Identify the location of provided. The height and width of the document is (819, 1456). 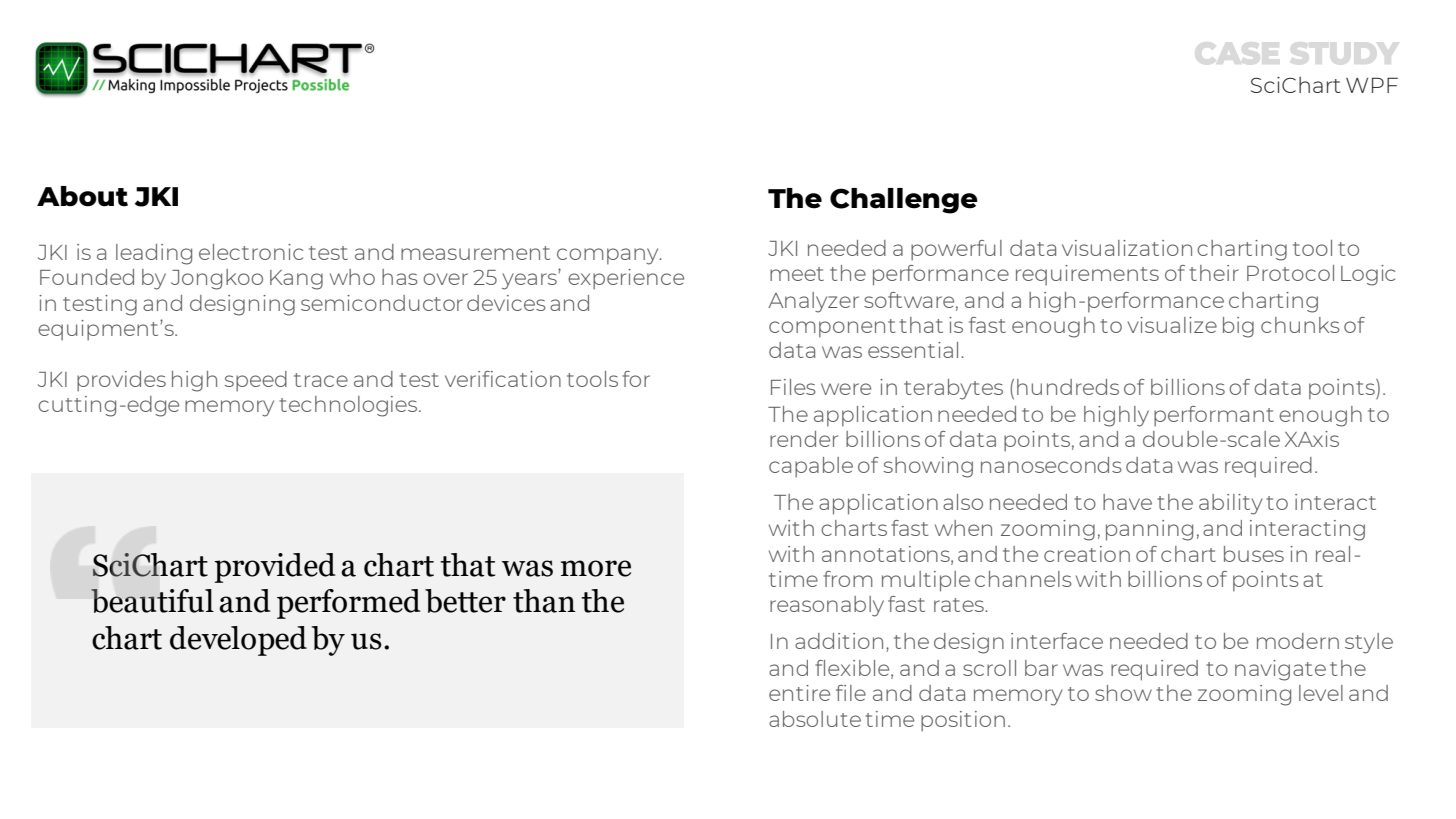
(275, 568).
